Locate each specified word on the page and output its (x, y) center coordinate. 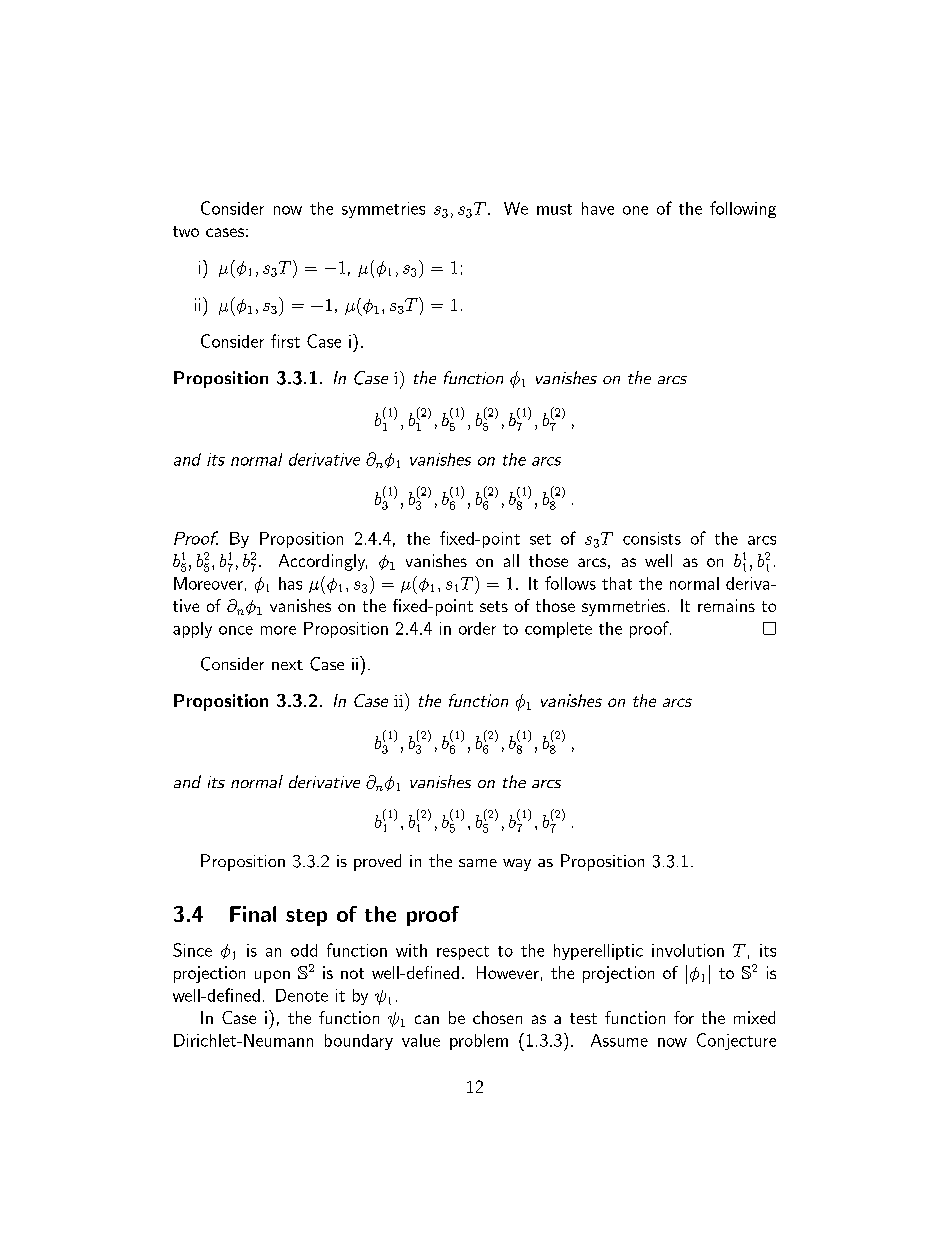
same (478, 863)
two (186, 231)
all (511, 560)
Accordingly (323, 562)
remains (726, 605)
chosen (497, 1017)
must (554, 209)
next (287, 665)
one (635, 210)
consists (652, 538)
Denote (302, 995)
